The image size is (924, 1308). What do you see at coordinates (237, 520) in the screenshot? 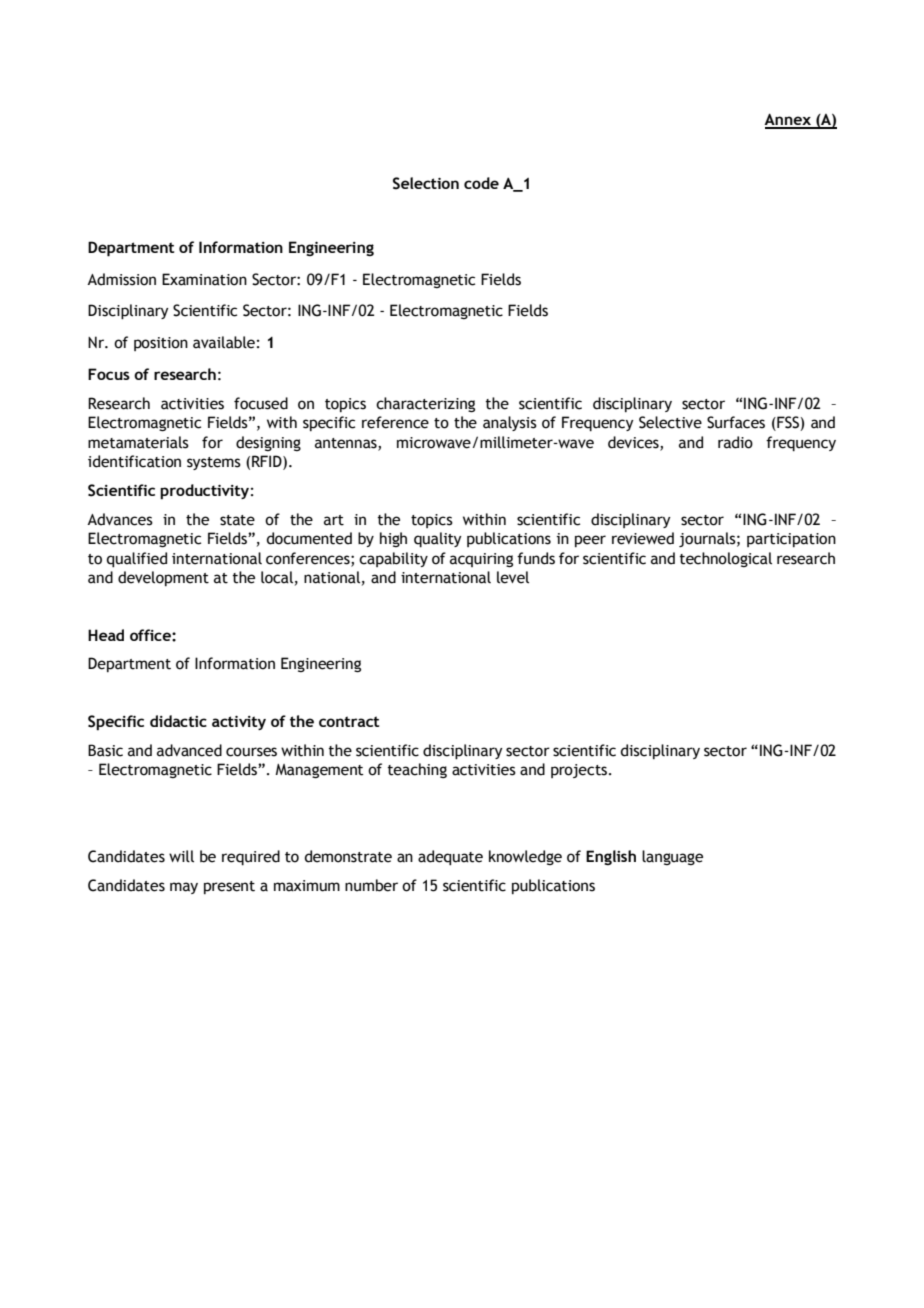
I see `state` at bounding box center [237, 520].
